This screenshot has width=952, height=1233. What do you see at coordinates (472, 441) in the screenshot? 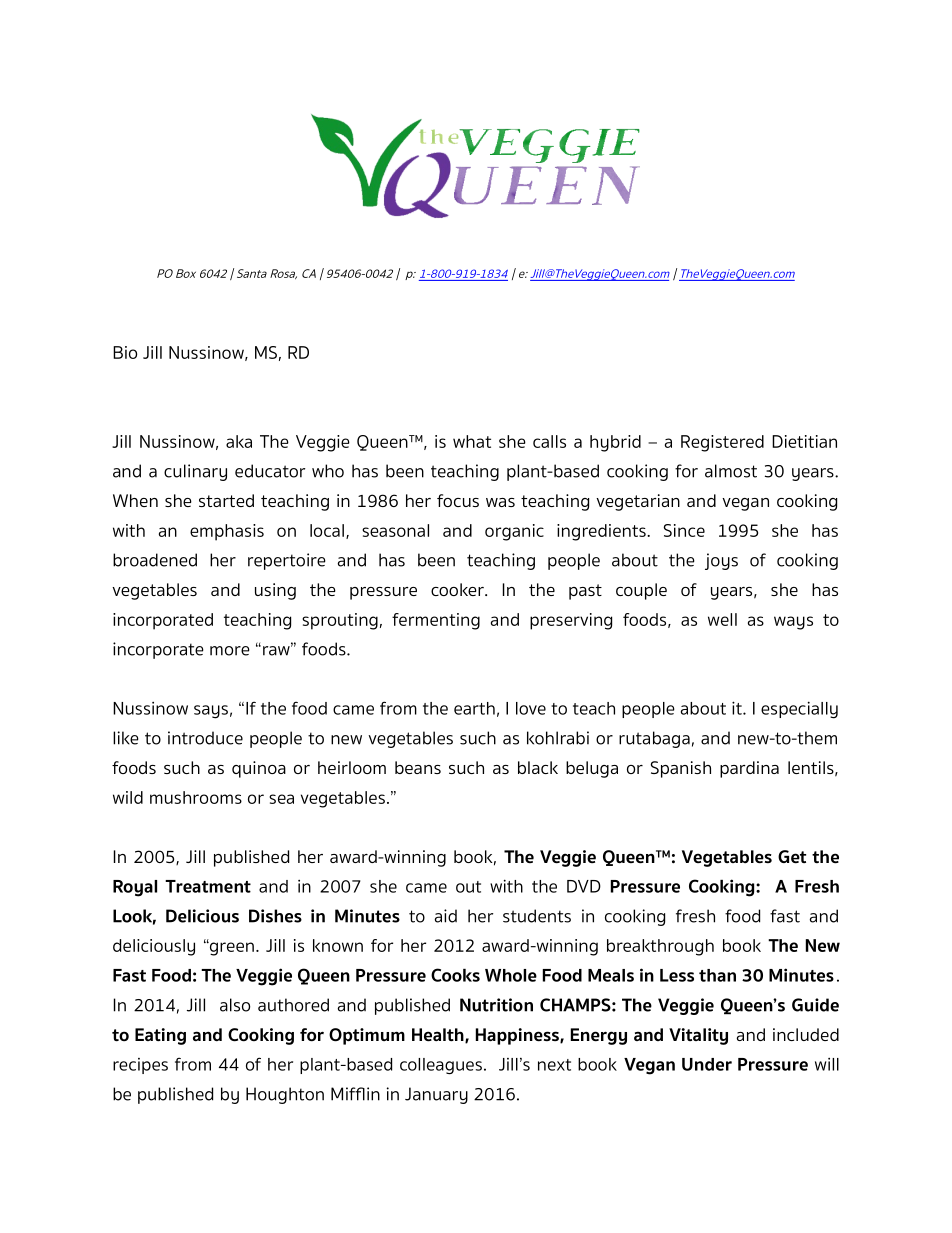
I see `what` at bounding box center [472, 441].
